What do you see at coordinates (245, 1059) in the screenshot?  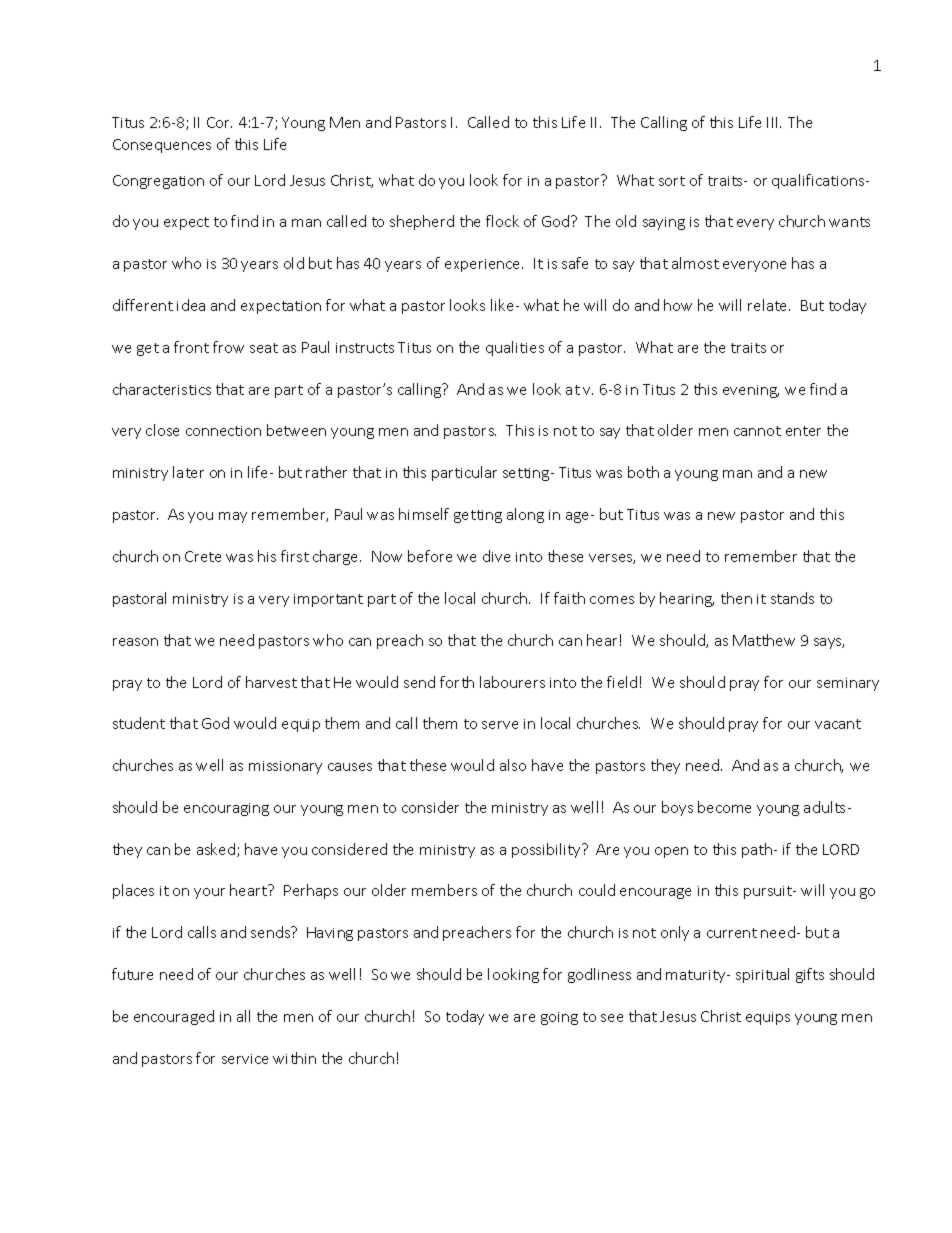 I see `service` at bounding box center [245, 1059].
